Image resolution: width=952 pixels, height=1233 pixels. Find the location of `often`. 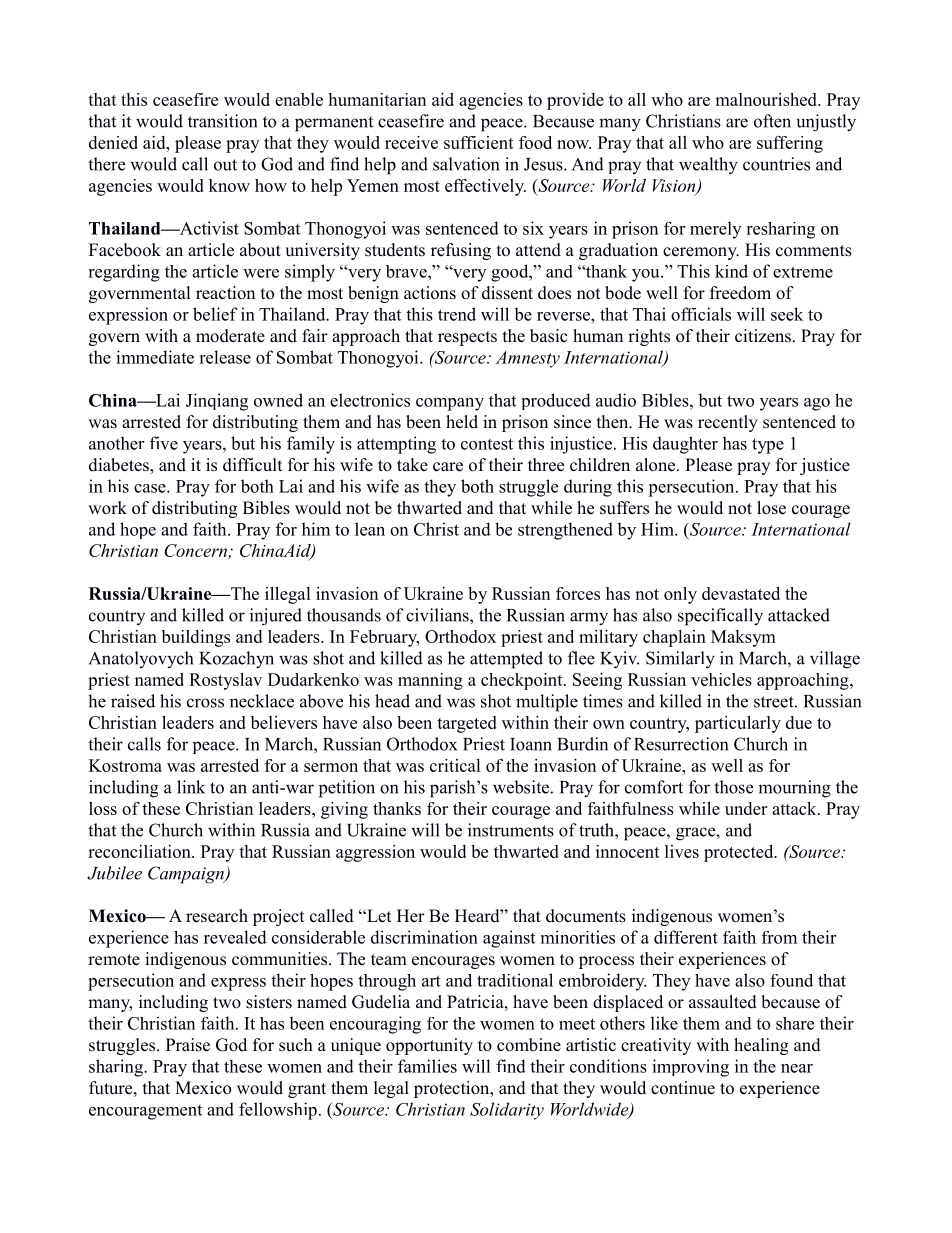

often is located at coordinates (772, 121).
